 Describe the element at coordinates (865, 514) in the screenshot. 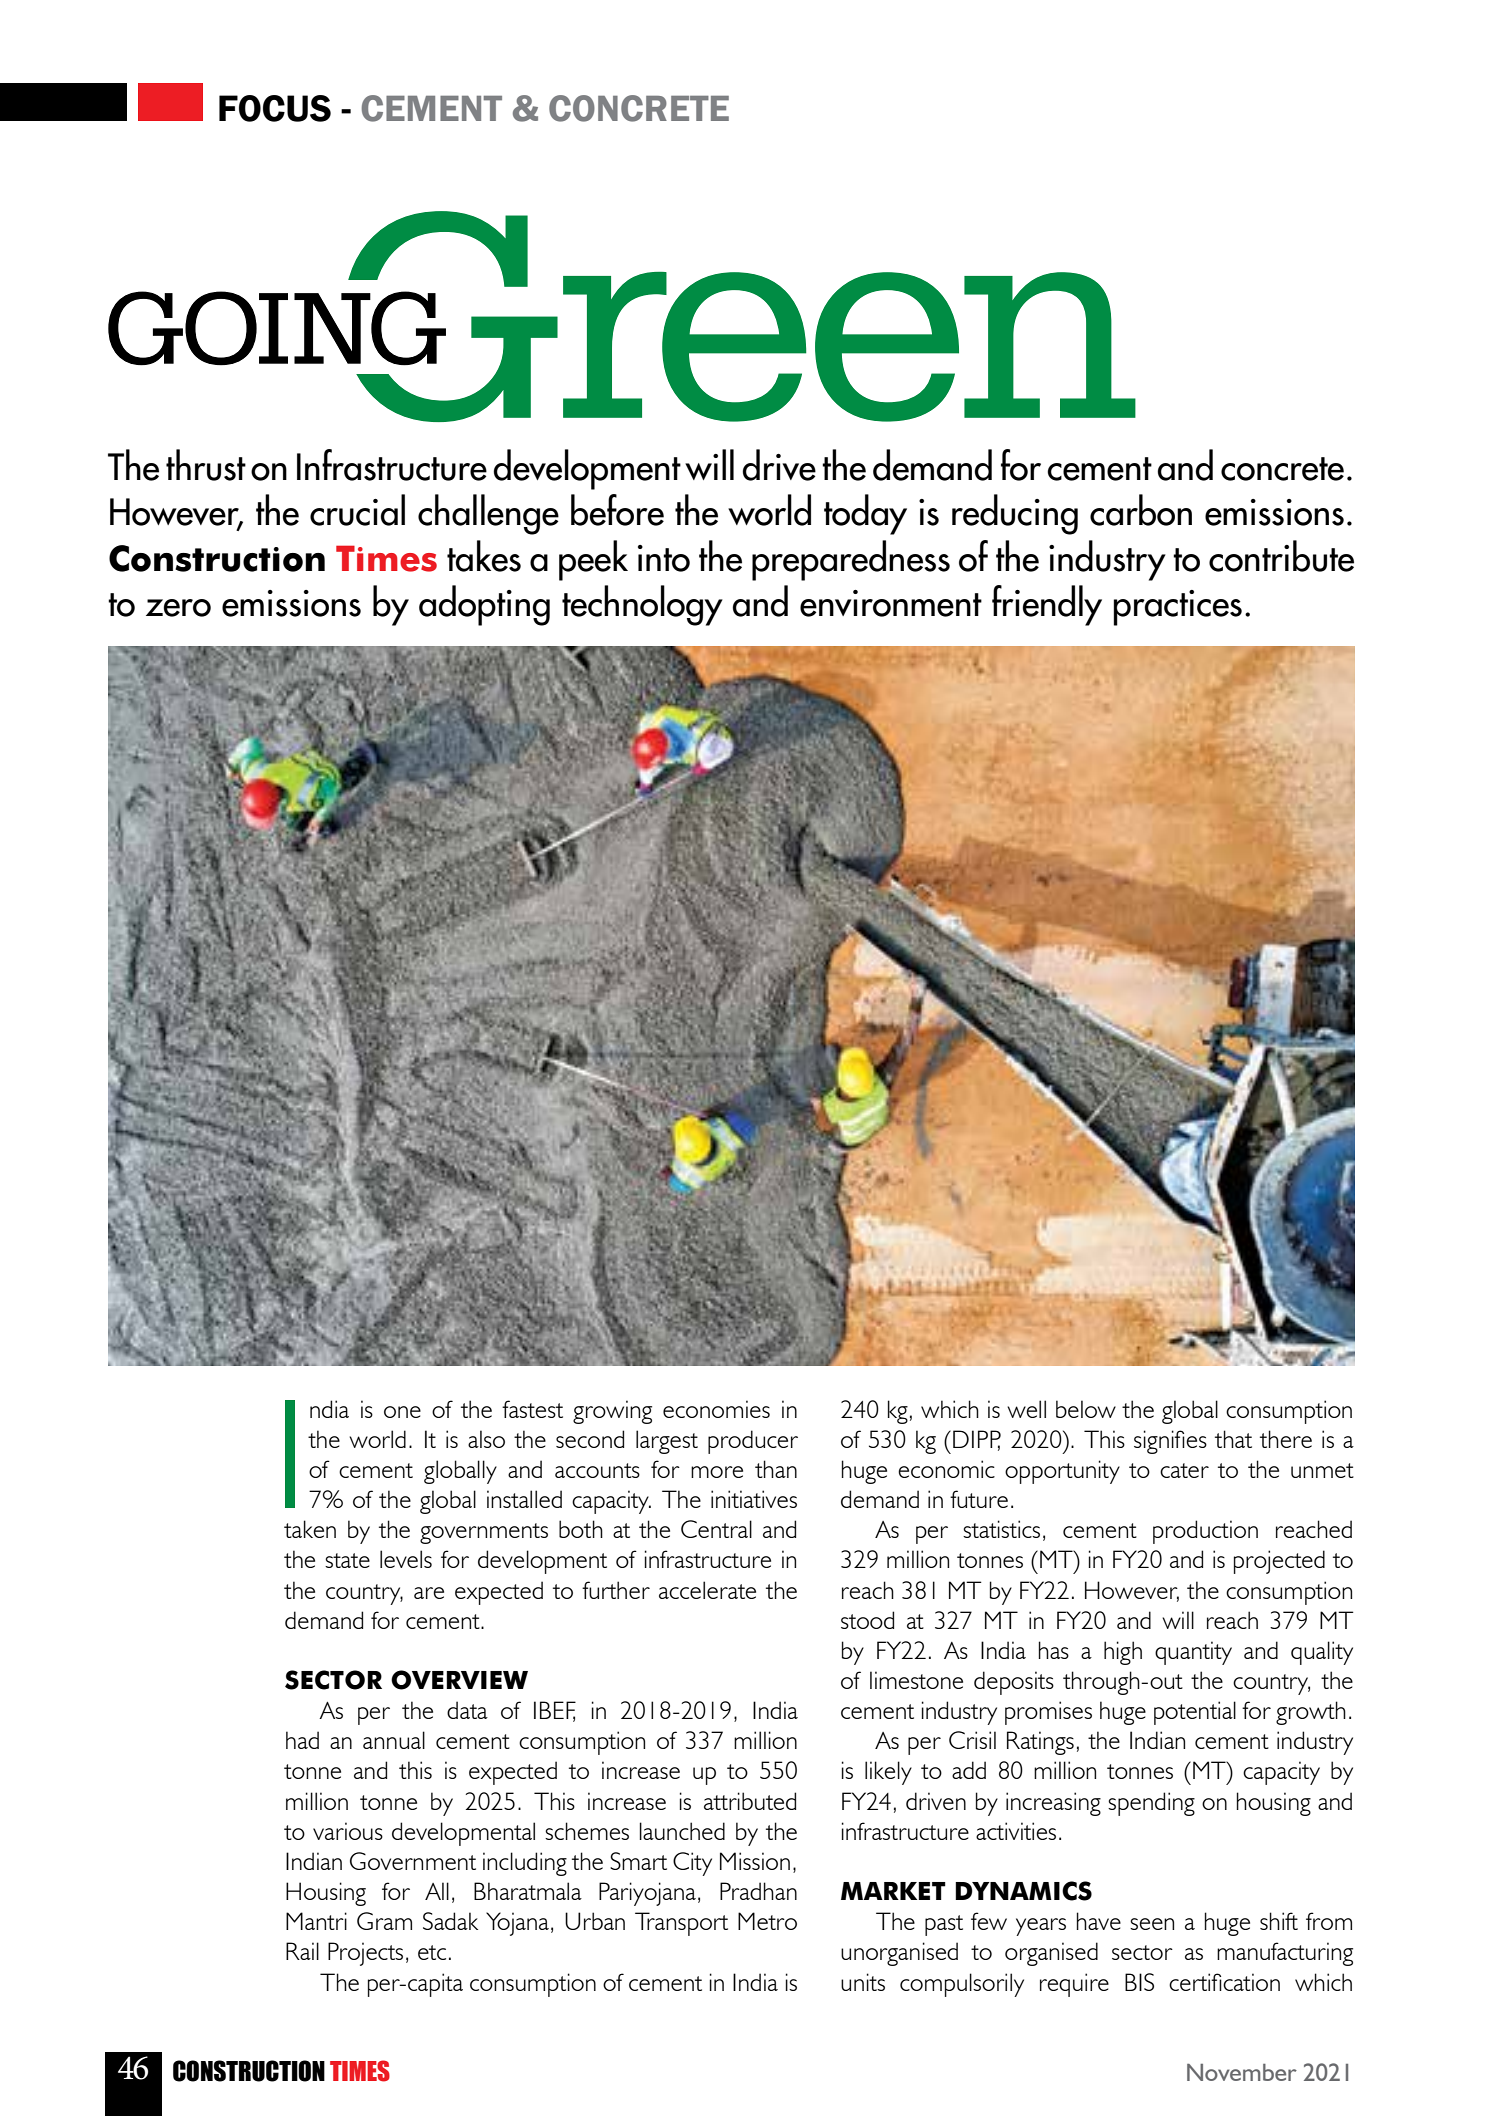

I see `today` at that location.
